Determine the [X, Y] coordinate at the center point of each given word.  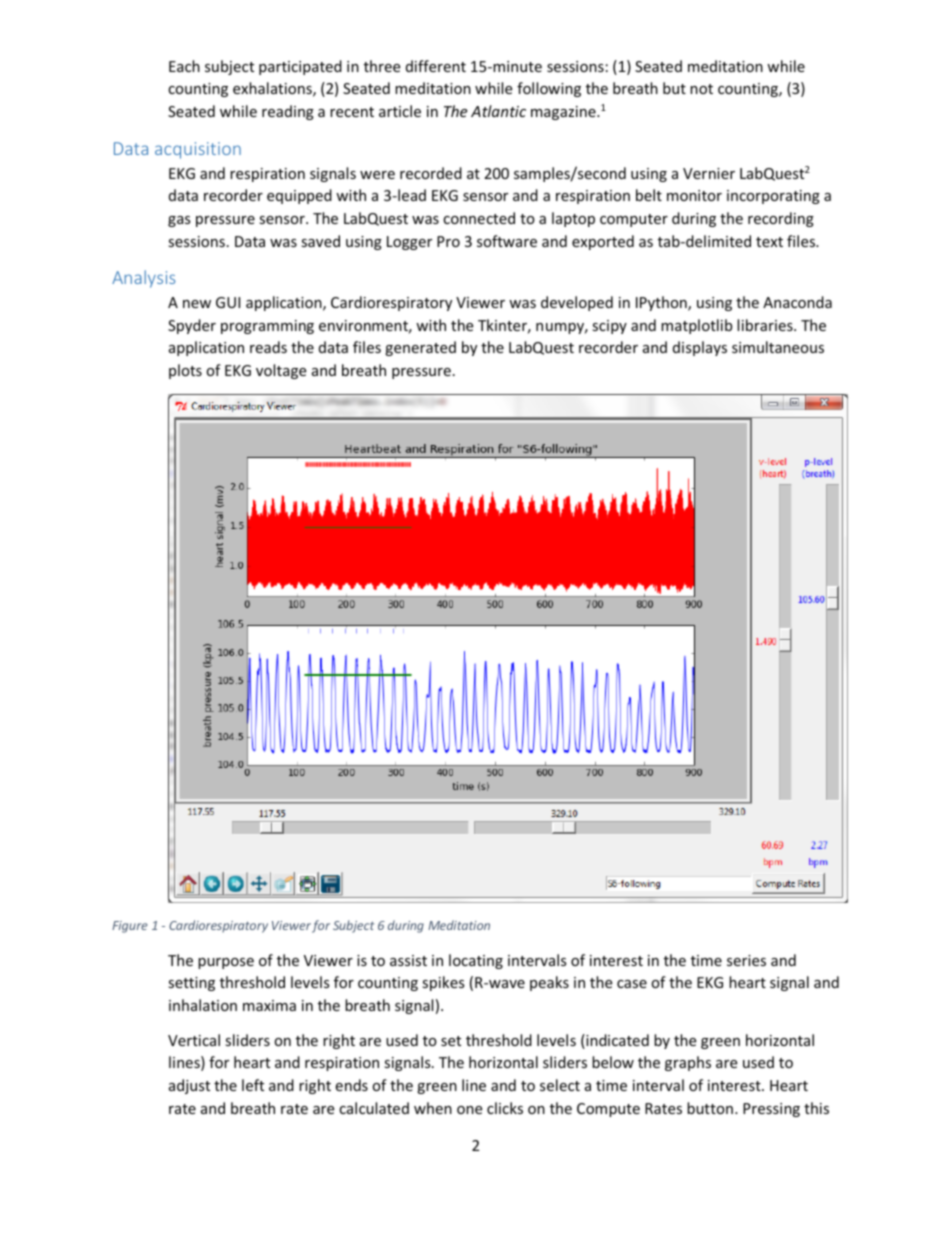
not [701, 89]
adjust [189, 1086]
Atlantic [498, 111]
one [469, 1110]
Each [184, 66]
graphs [688, 1063]
